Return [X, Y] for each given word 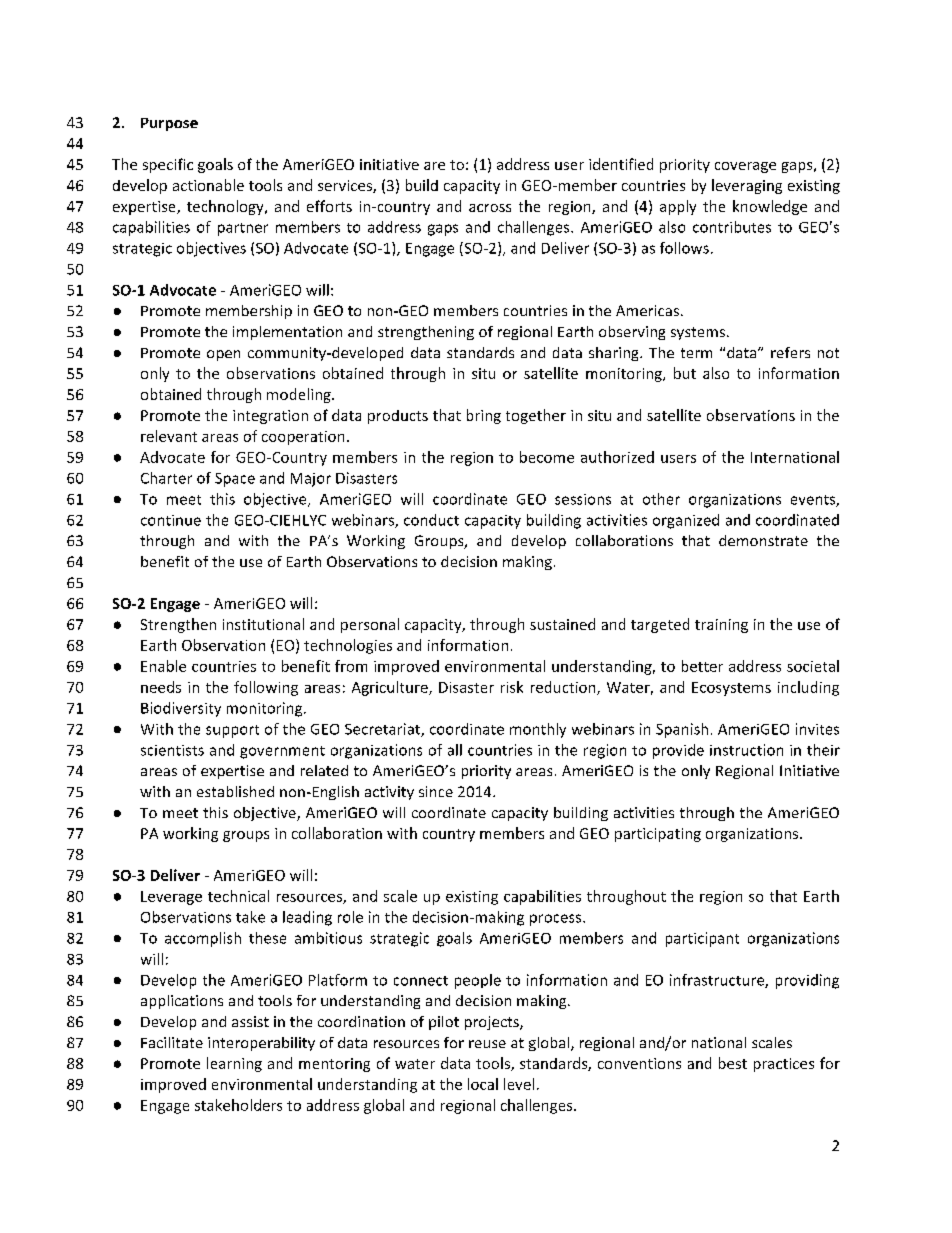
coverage [745, 167]
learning [234, 1064]
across [490, 208]
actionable [208, 185]
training [721, 626]
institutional [263, 624]
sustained [562, 624]
